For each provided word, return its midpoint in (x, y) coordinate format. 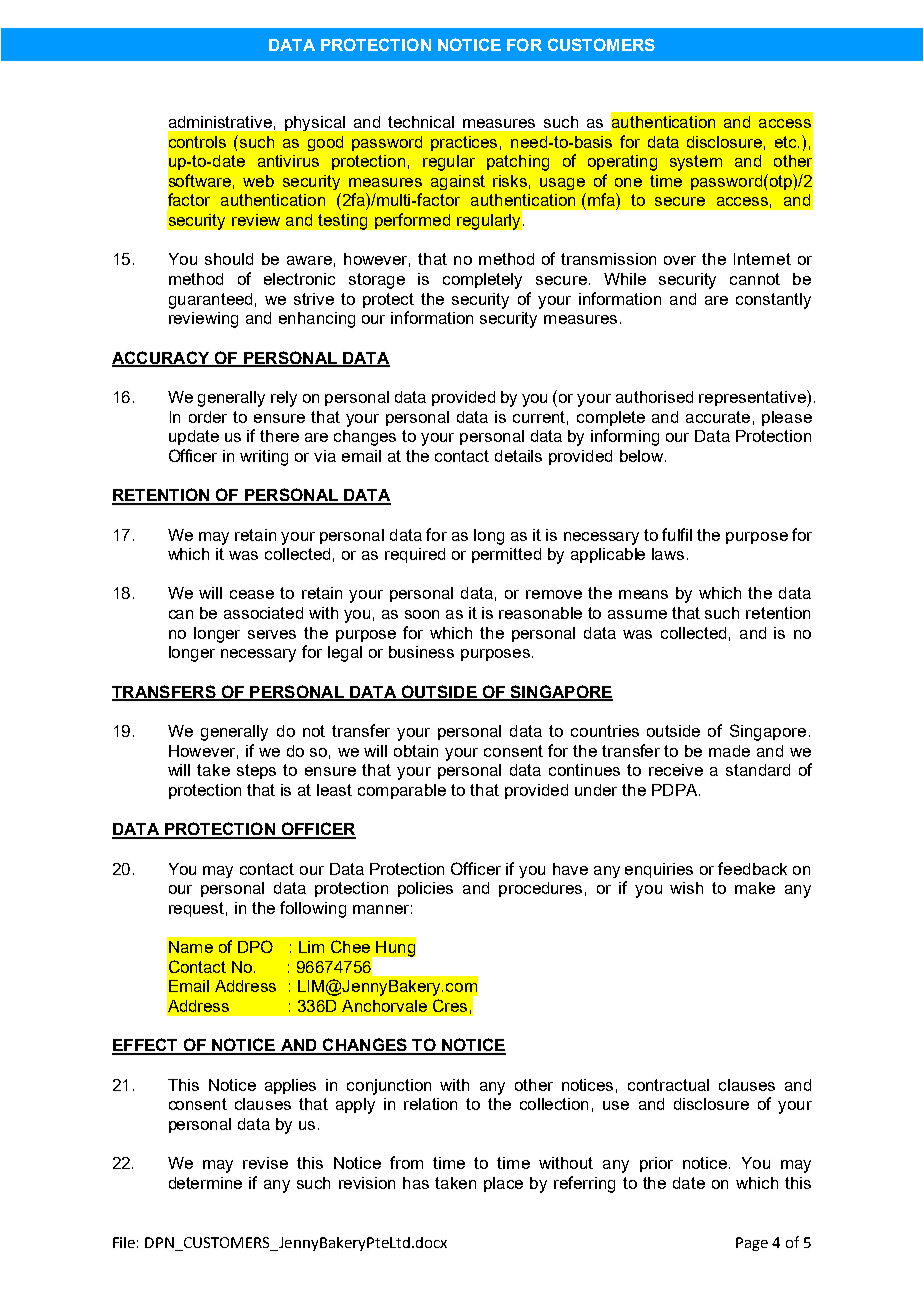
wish (686, 888)
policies (425, 889)
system (696, 163)
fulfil (677, 534)
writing (264, 458)
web (258, 181)
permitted (506, 555)
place (503, 1184)
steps (256, 771)
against (458, 182)
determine (205, 1183)
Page (752, 1244)
